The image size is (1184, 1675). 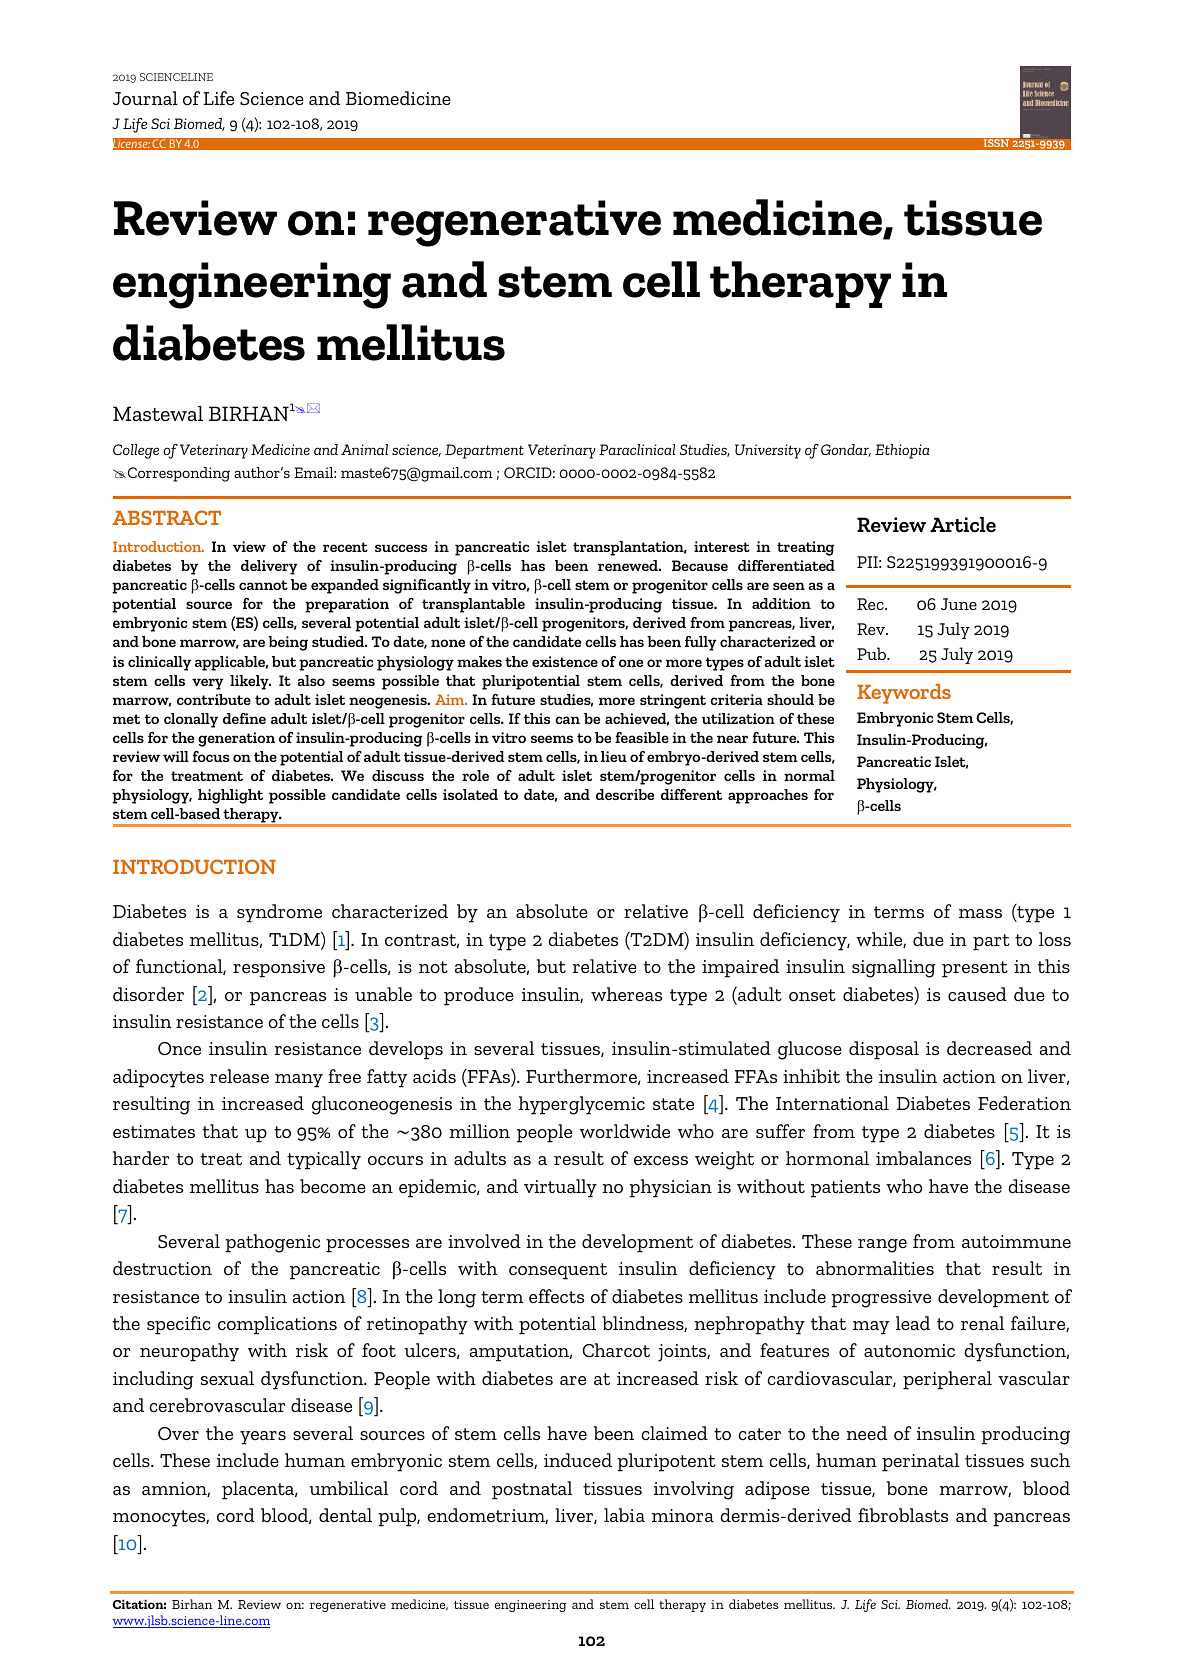 What do you see at coordinates (145, 98) in the screenshot?
I see `Journal` at bounding box center [145, 98].
